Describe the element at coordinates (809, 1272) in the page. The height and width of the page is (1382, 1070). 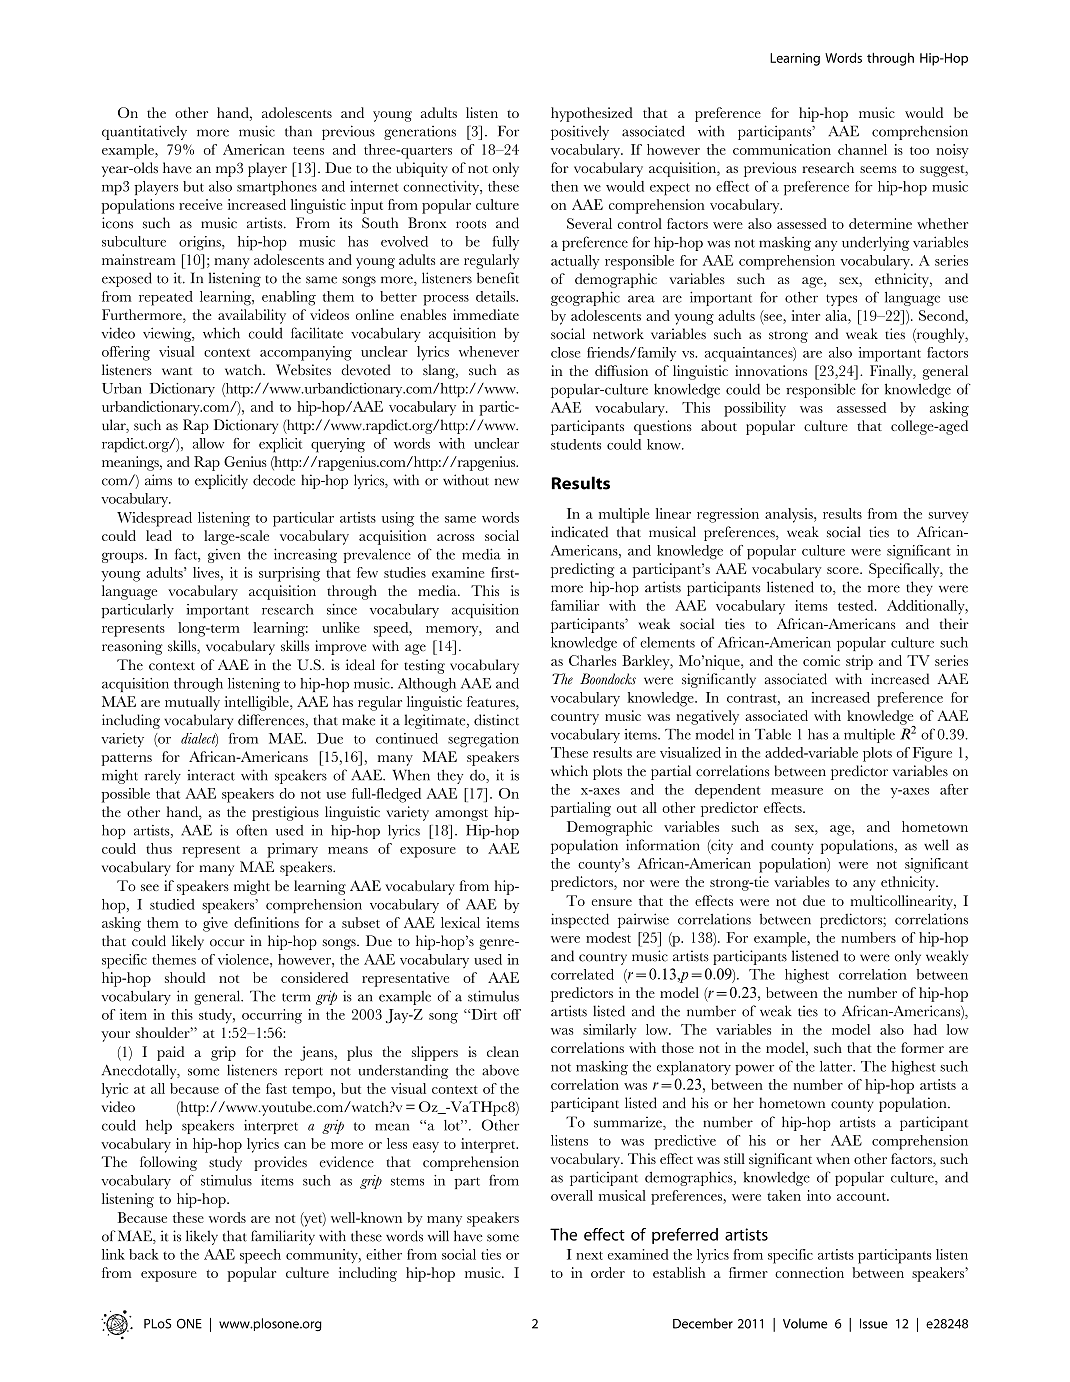
I see `connection` at that location.
